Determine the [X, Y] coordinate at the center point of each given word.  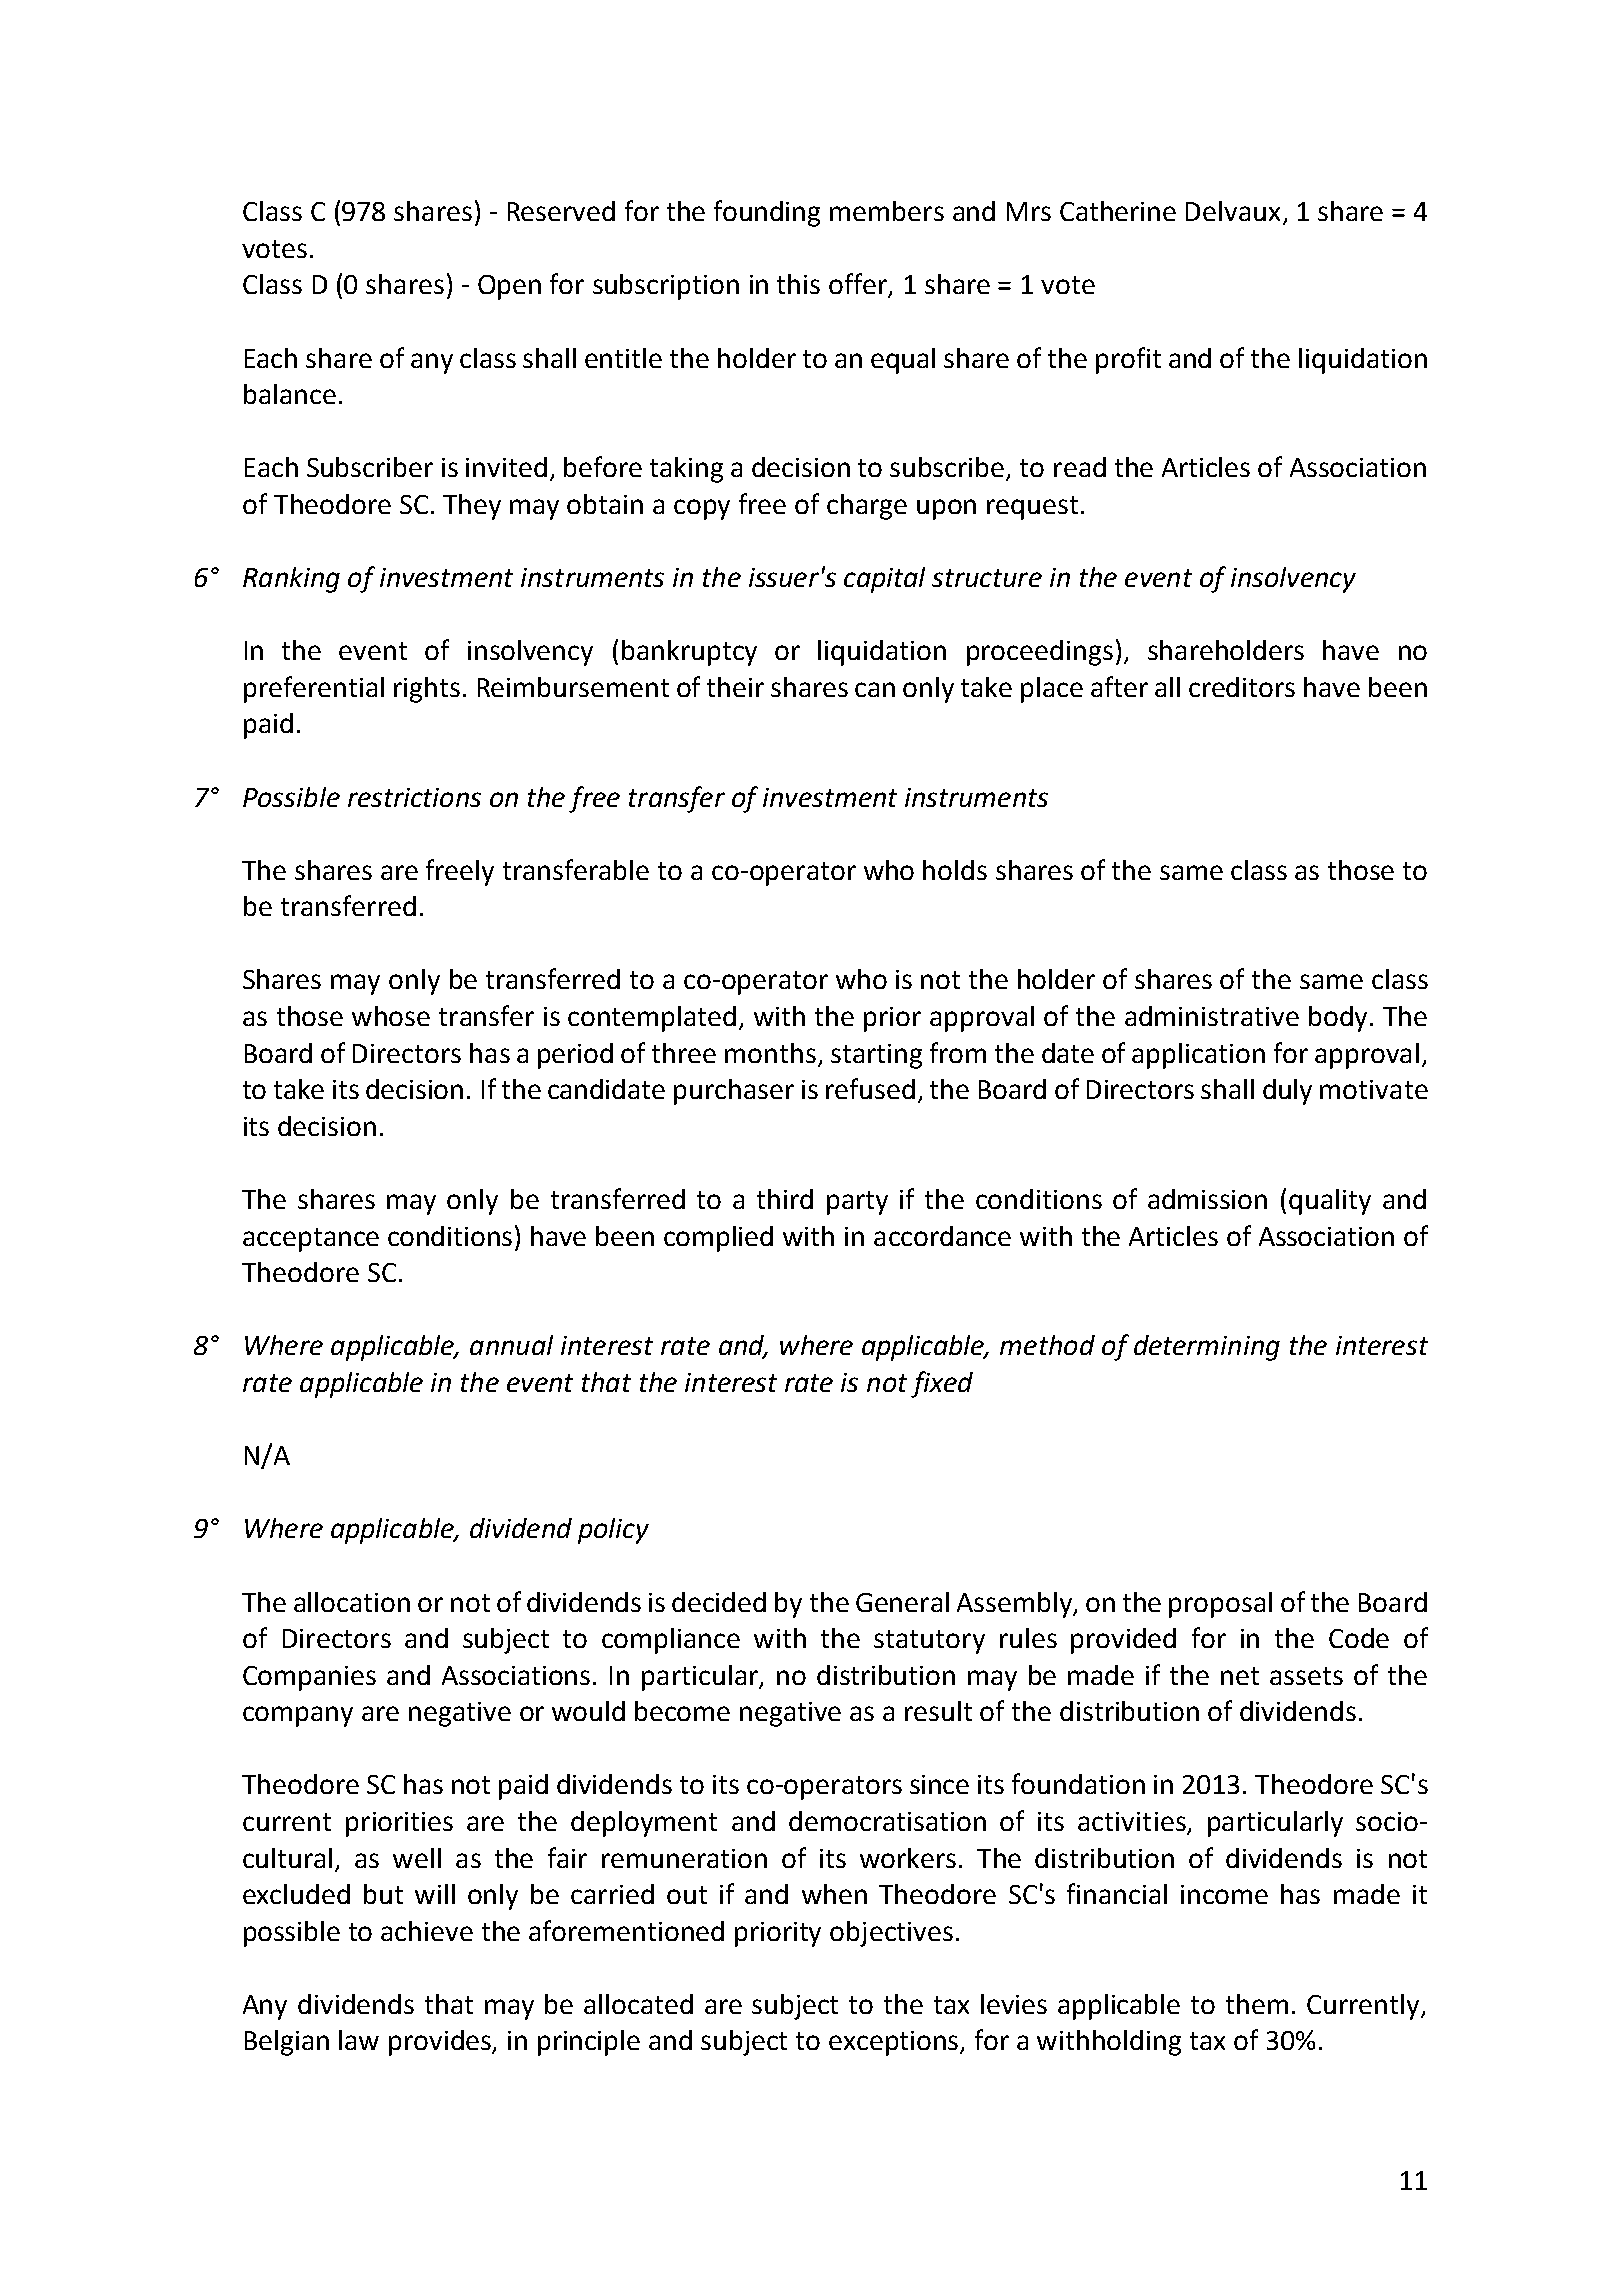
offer [859, 285]
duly [1287, 1092]
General [902, 1602]
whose [391, 1016]
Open [509, 287]
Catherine [1118, 211]
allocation [352, 1602]
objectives [891, 1934]
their [735, 687]
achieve [427, 1931]
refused [870, 1088]
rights [427, 690]
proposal [1220, 1605]
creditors [1242, 687]
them [1257, 2004]
